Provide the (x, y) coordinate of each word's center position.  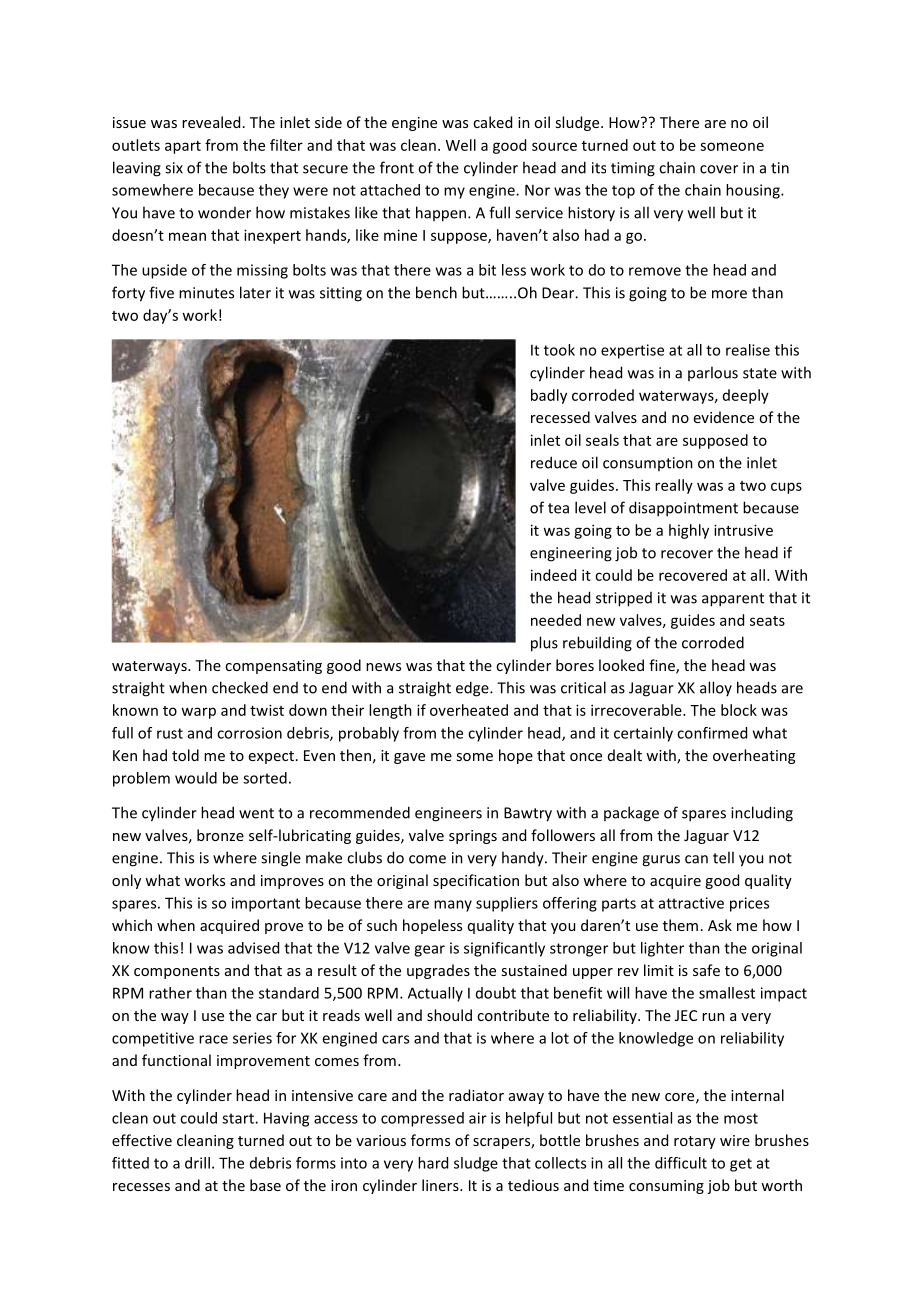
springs (473, 837)
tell (723, 857)
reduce (554, 462)
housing (754, 191)
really (674, 486)
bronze (220, 835)
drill (197, 1163)
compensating (273, 667)
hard (433, 1163)
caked (492, 122)
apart (183, 147)
